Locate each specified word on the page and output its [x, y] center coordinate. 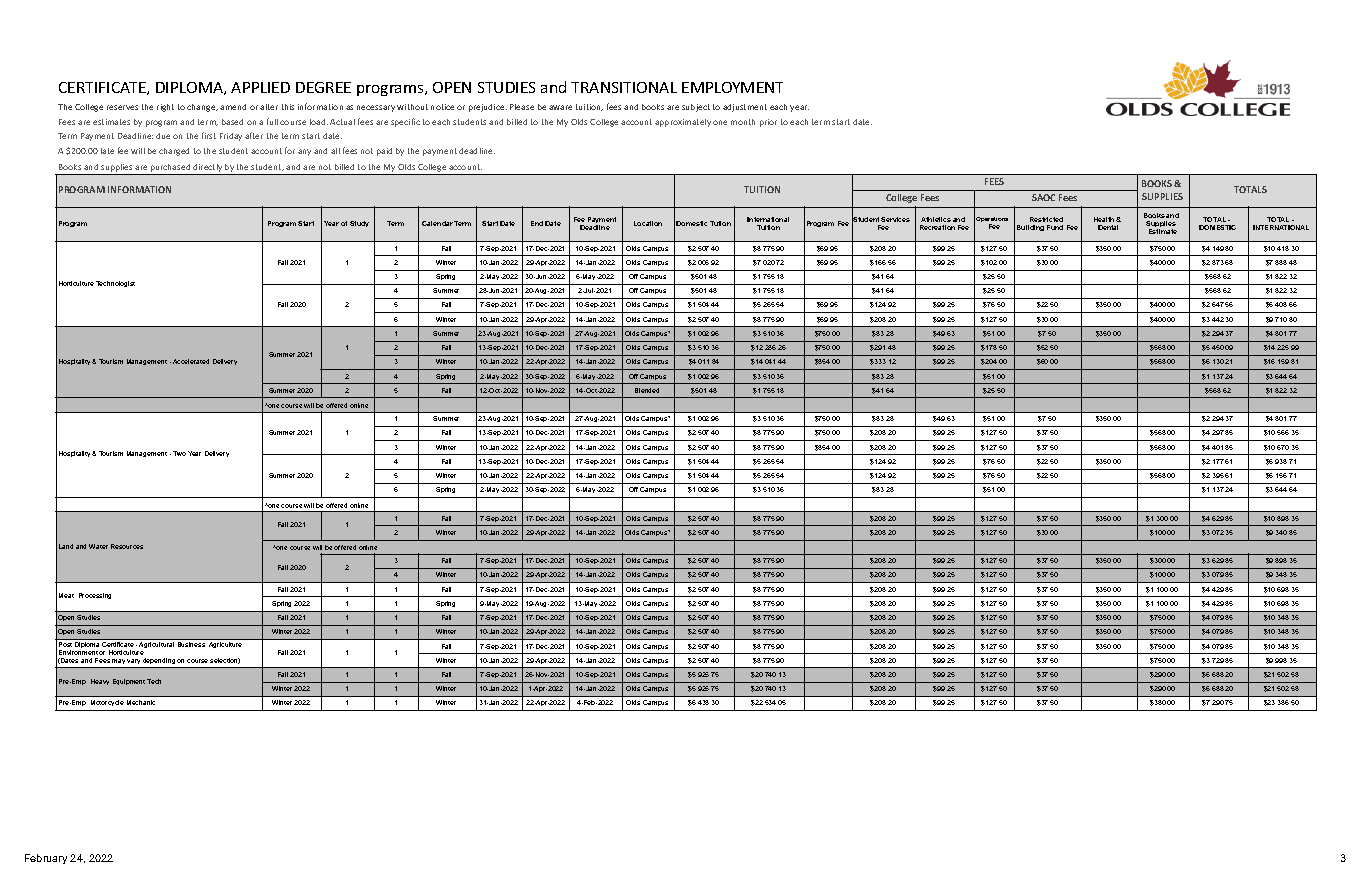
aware [560, 107]
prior [768, 123]
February [46, 859]
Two [179, 453]
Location [648, 223]
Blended [647, 390]
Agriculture [225, 645]
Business [191, 644]
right [165, 108]
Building [1030, 228]
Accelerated [191, 361]
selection [225, 661]
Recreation [937, 227]
